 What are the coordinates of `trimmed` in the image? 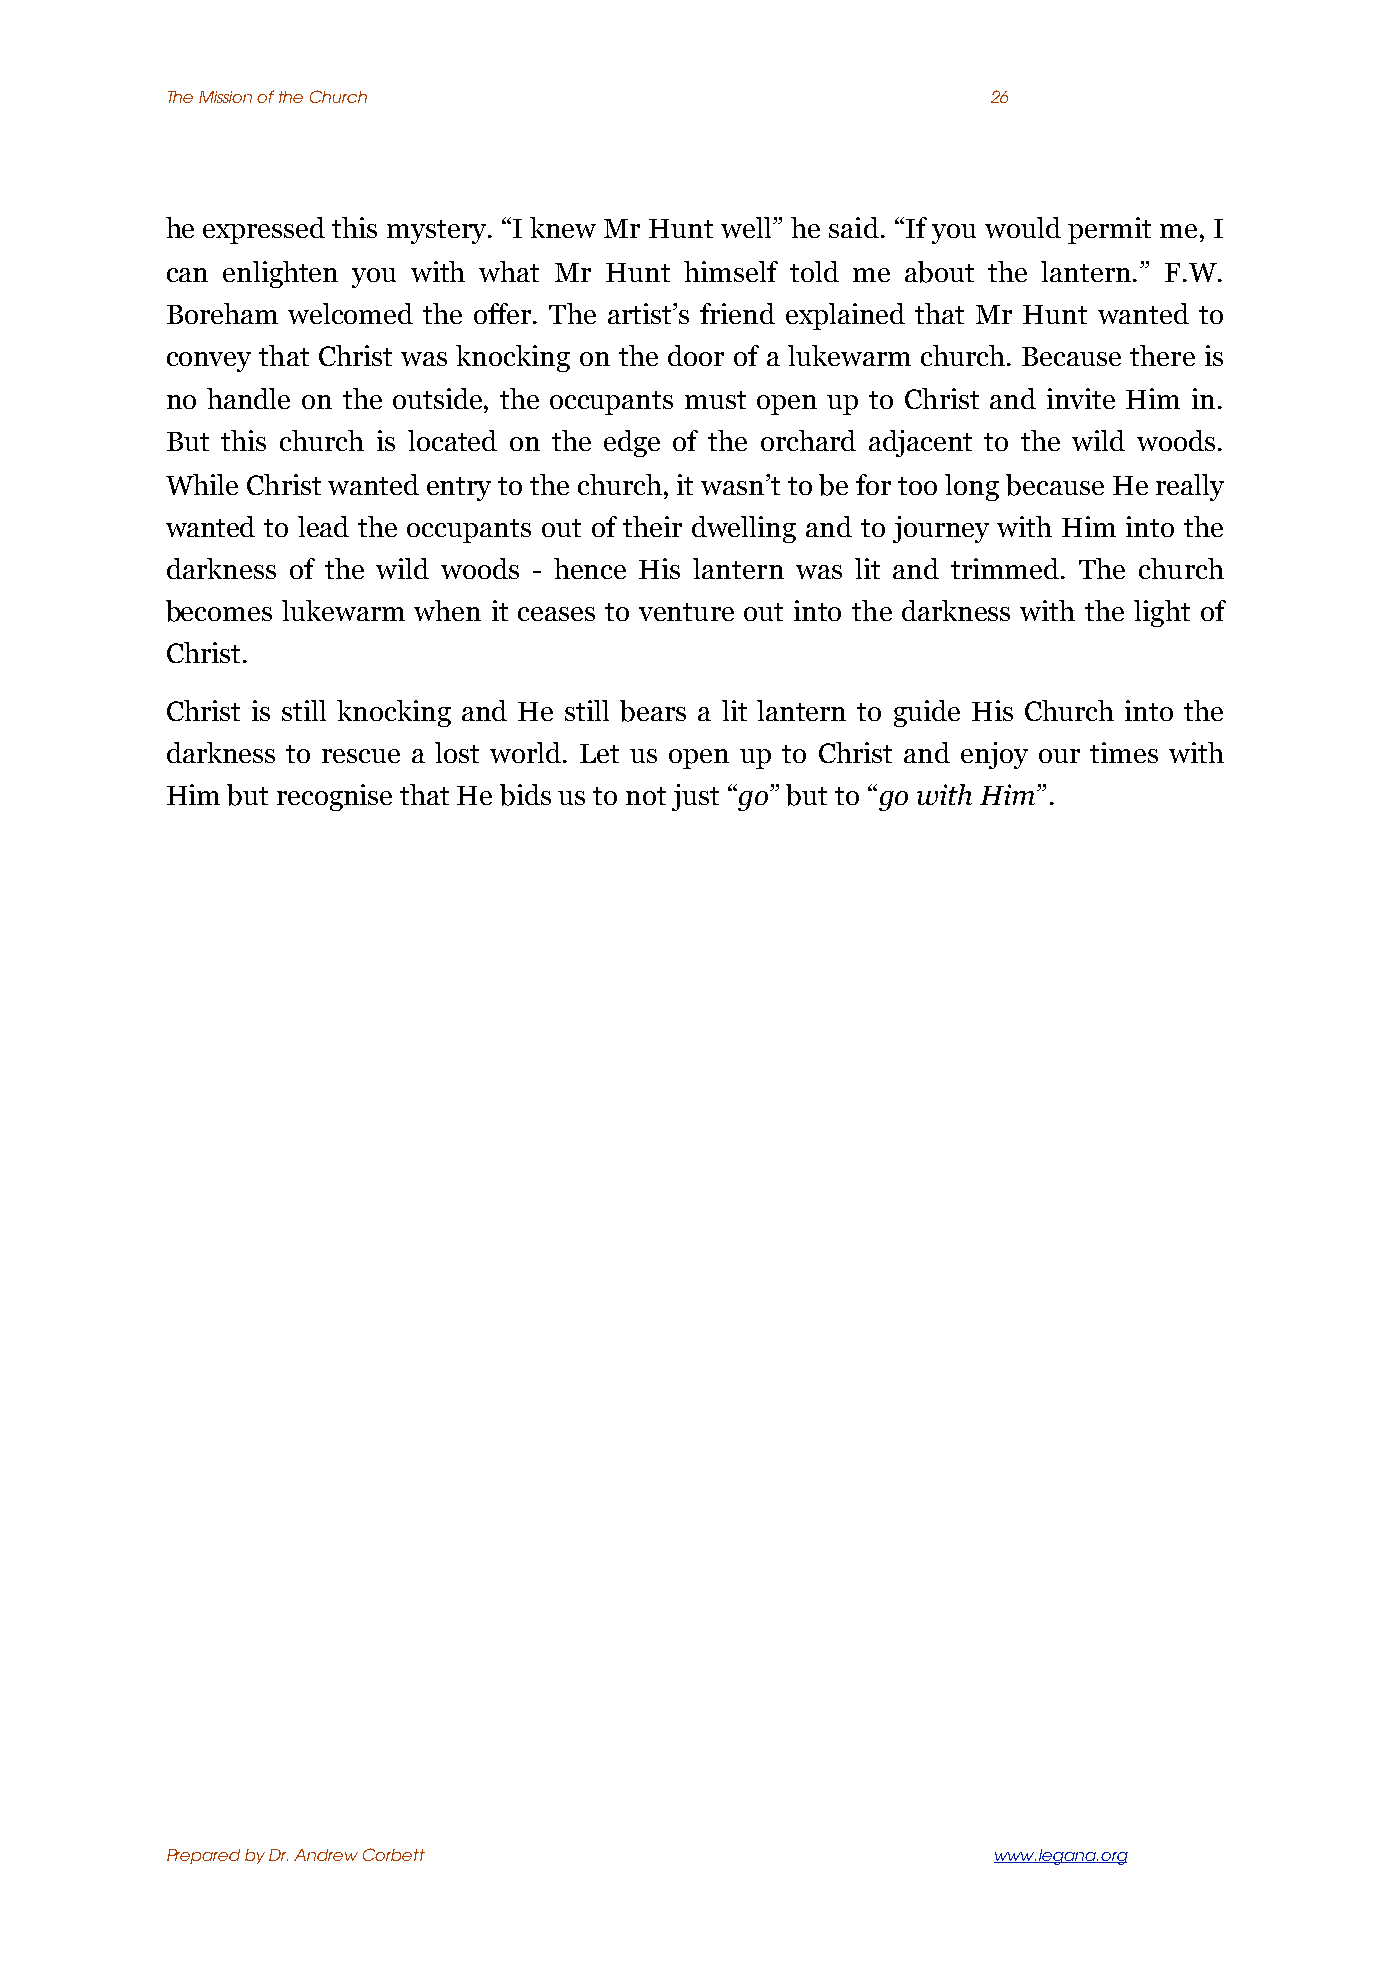 It's located at (1006, 568).
